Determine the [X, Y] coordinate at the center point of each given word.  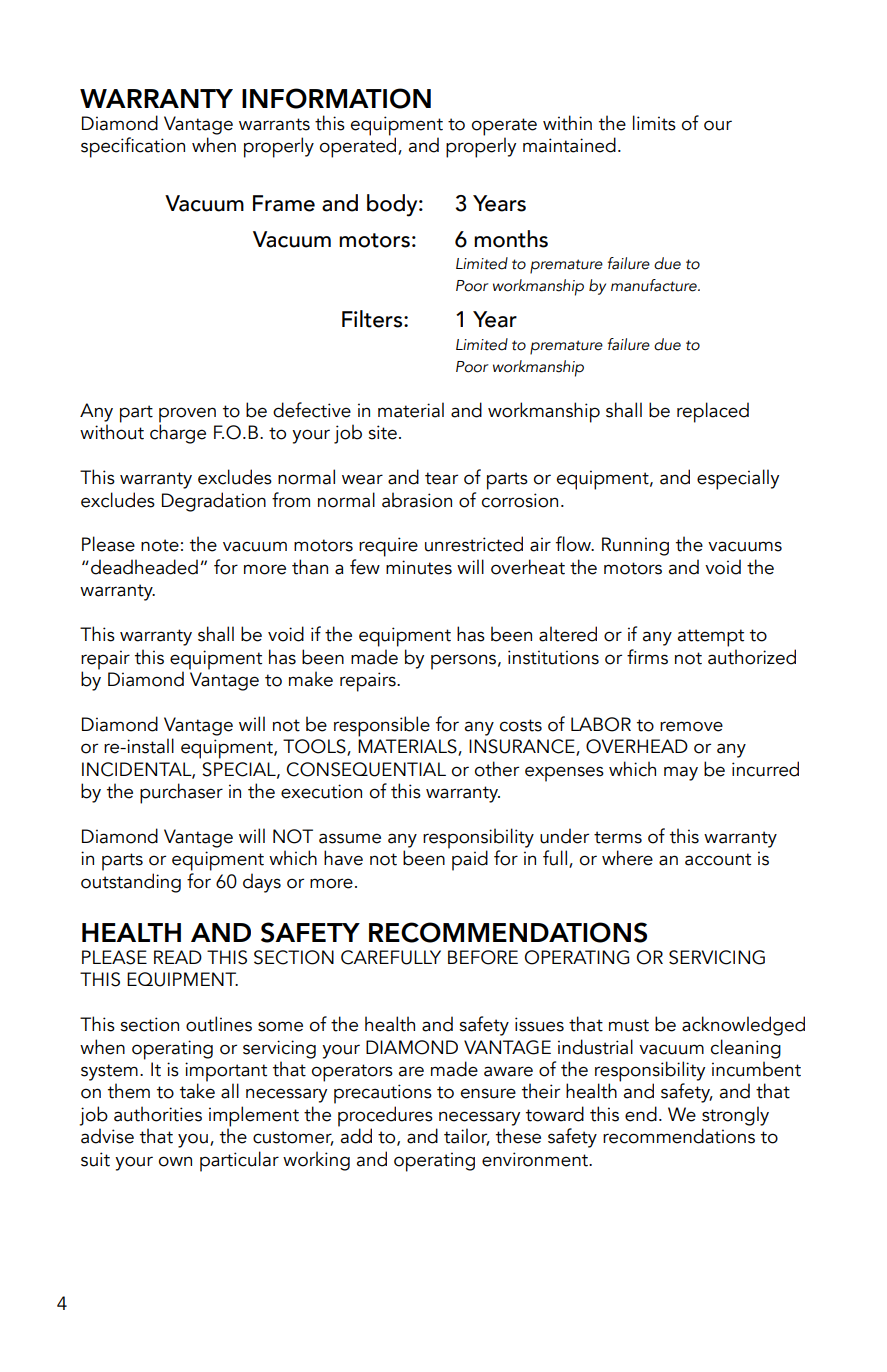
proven [187, 416]
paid [470, 860]
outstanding [131, 883]
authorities [158, 1114]
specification [133, 147]
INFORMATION [336, 98]
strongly [735, 1116]
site [382, 432]
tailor [467, 1137]
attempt [711, 638]
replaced [713, 412]
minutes [419, 567]
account [718, 859]
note [160, 545]
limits [654, 123]
